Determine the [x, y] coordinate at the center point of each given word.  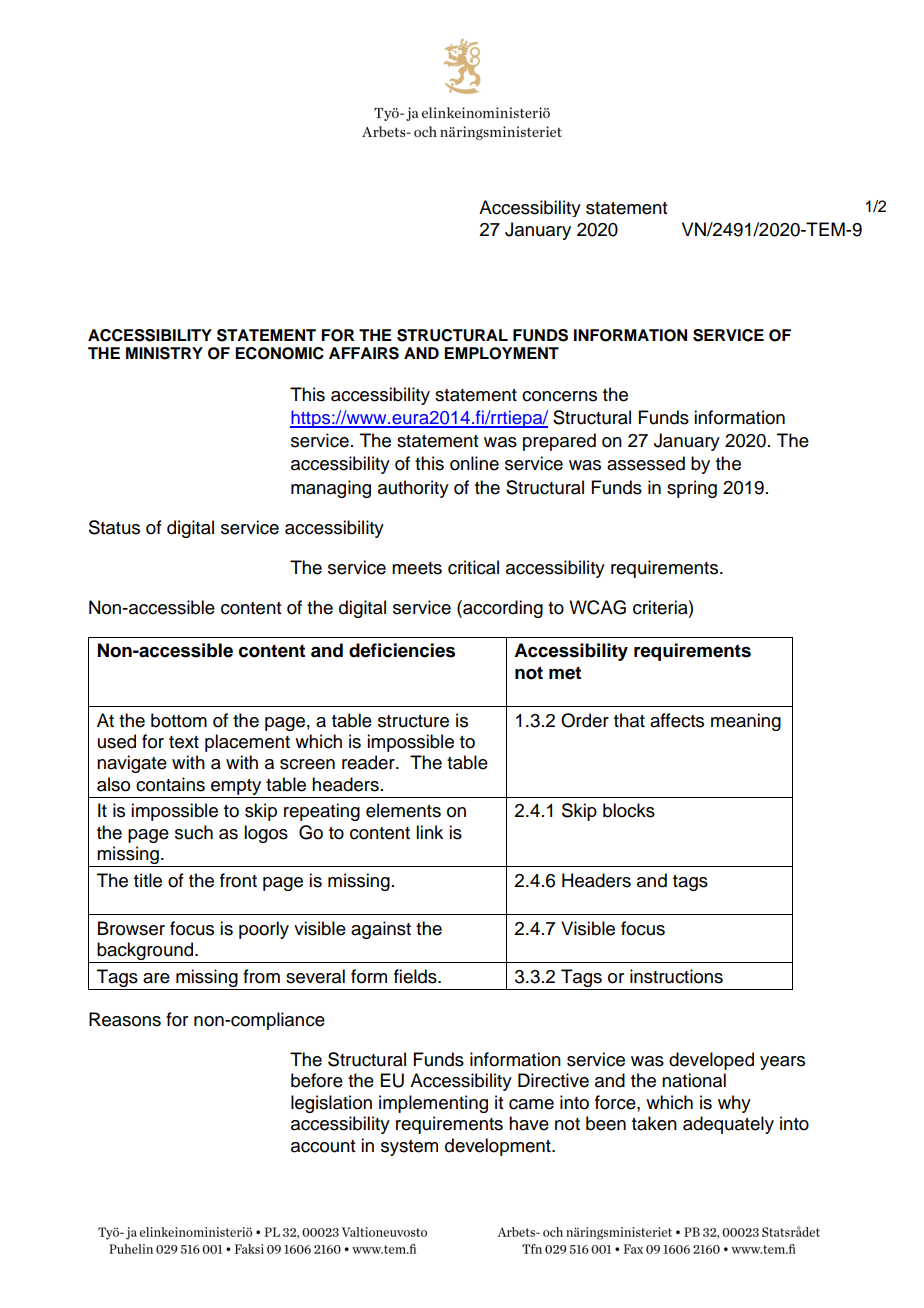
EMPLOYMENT [501, 353]
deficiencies [402, 650]
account [323, 1146]
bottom [179, 720]
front [238, 880]
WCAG [597, 607]
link [429, 832]
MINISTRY [164, 353]
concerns [559, 396]
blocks [629, 810]
